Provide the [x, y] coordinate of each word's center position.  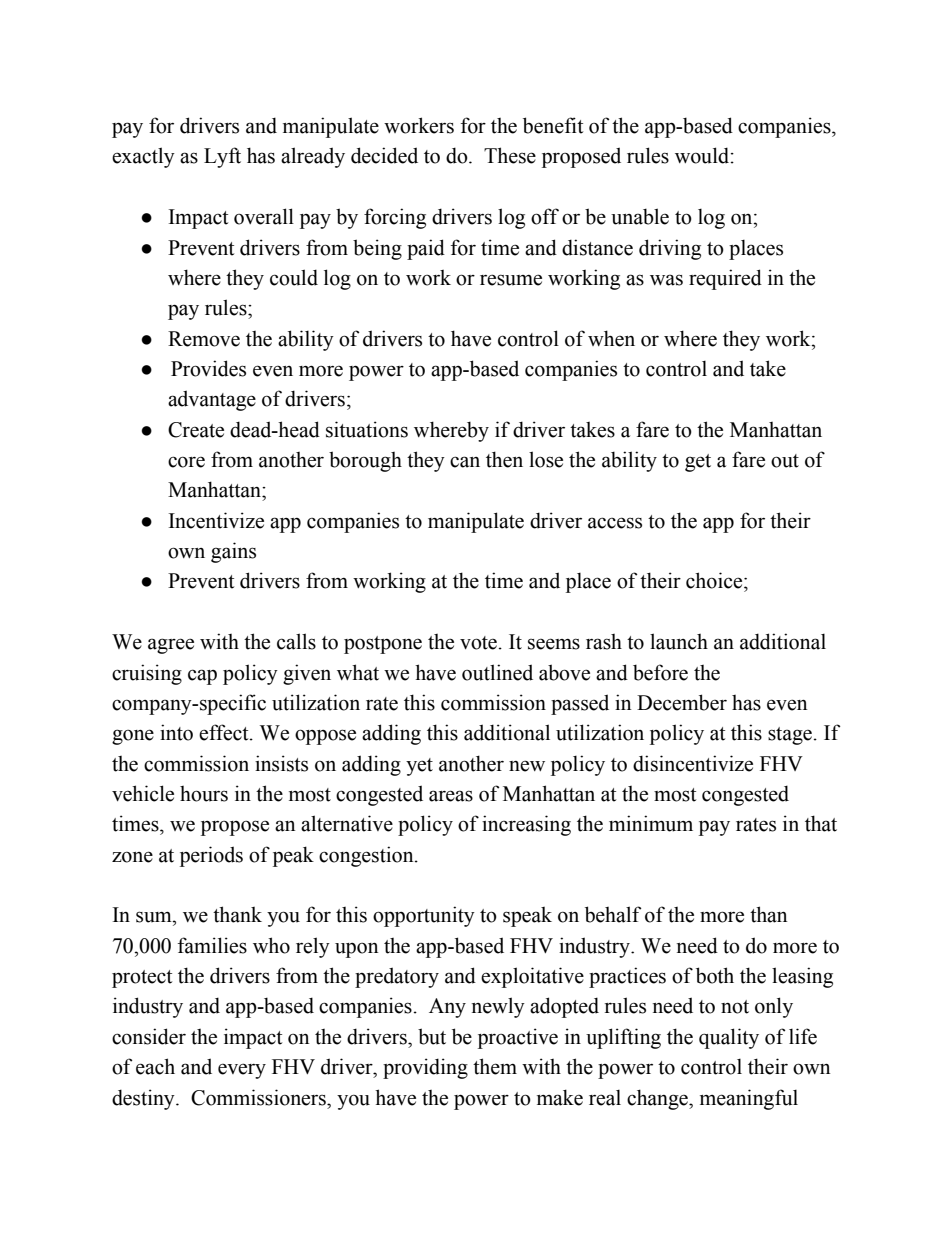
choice [715, 580]
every [242, 1071]
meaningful [749, 1099]
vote [478, 643]
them [495, 1066]
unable [640, 216]
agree [171, 646]
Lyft [222, 157]
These [510, 155]
